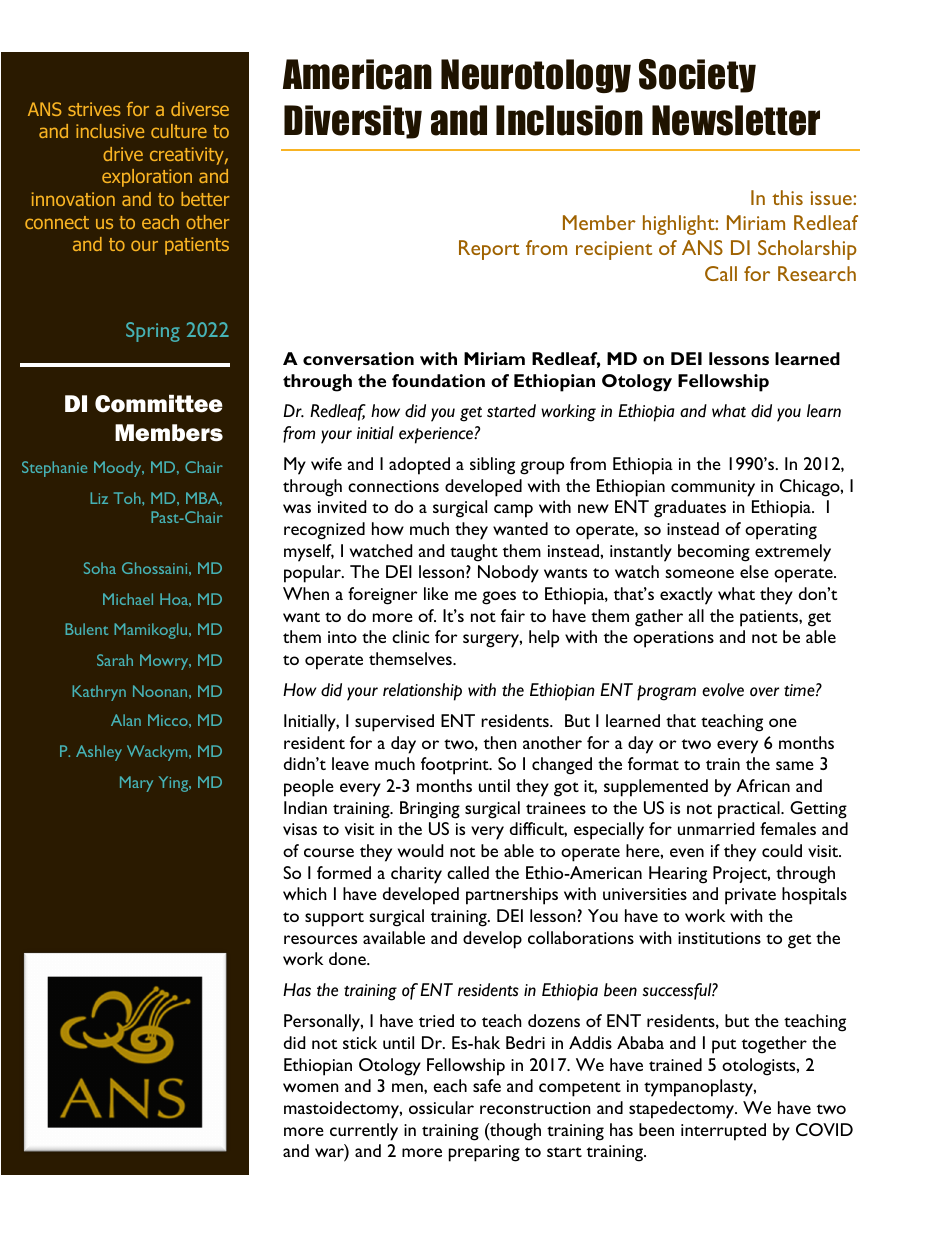  I want to click on Newsletter, so click(736, 120).
